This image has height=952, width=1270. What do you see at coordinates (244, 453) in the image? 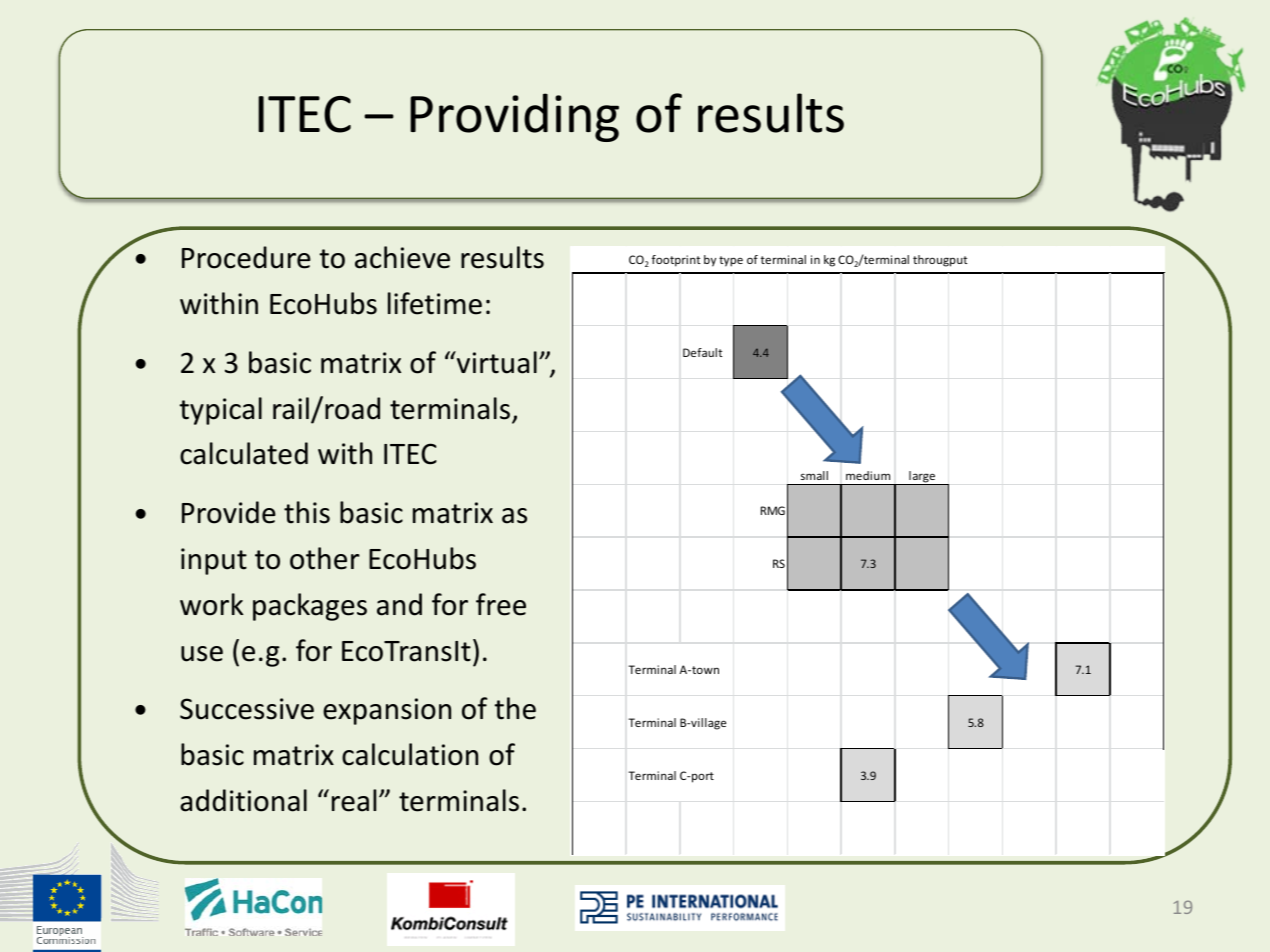
I see `calculated` at bounding box center [244, 453].
